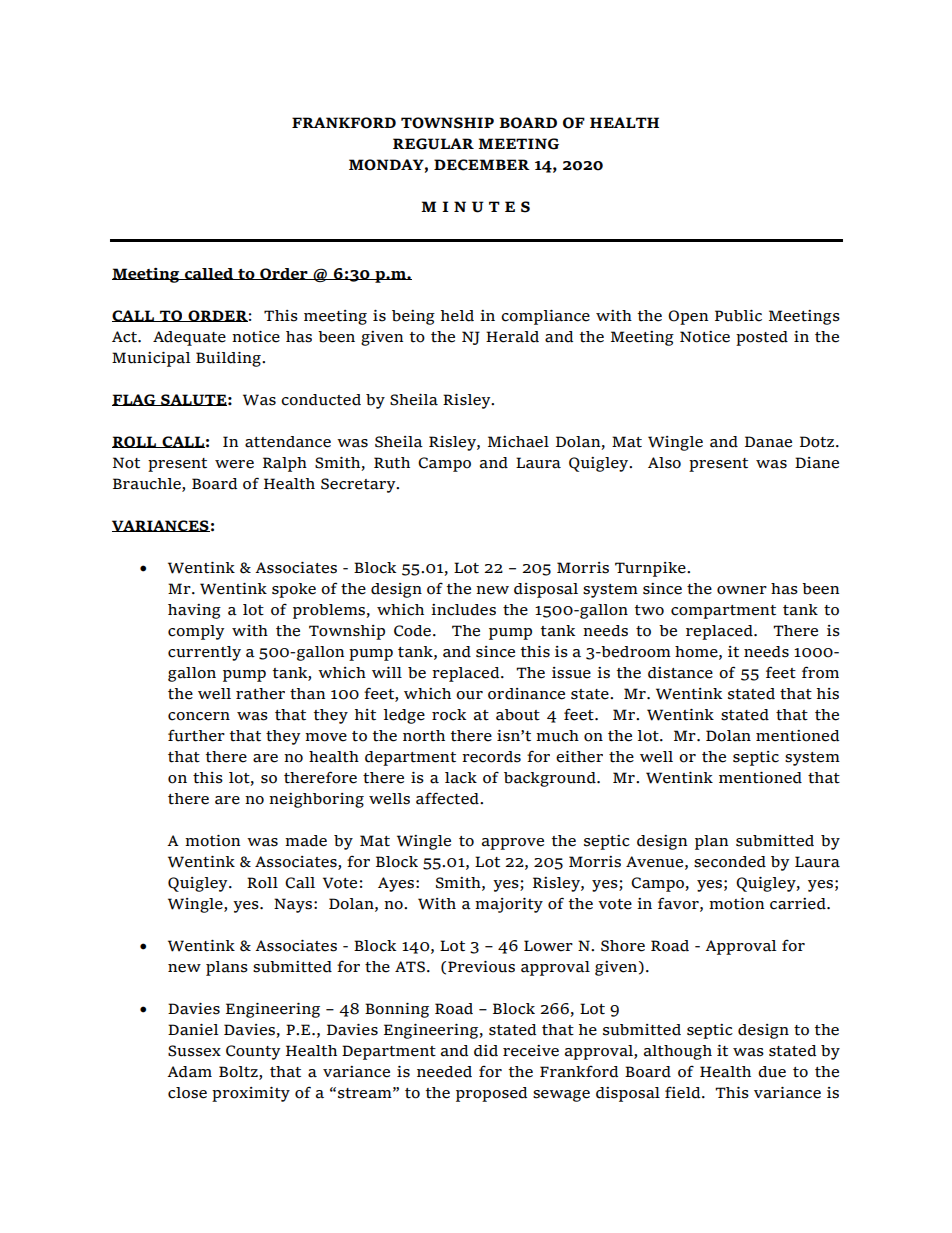  I want to click on Building, so click(229, 359).
